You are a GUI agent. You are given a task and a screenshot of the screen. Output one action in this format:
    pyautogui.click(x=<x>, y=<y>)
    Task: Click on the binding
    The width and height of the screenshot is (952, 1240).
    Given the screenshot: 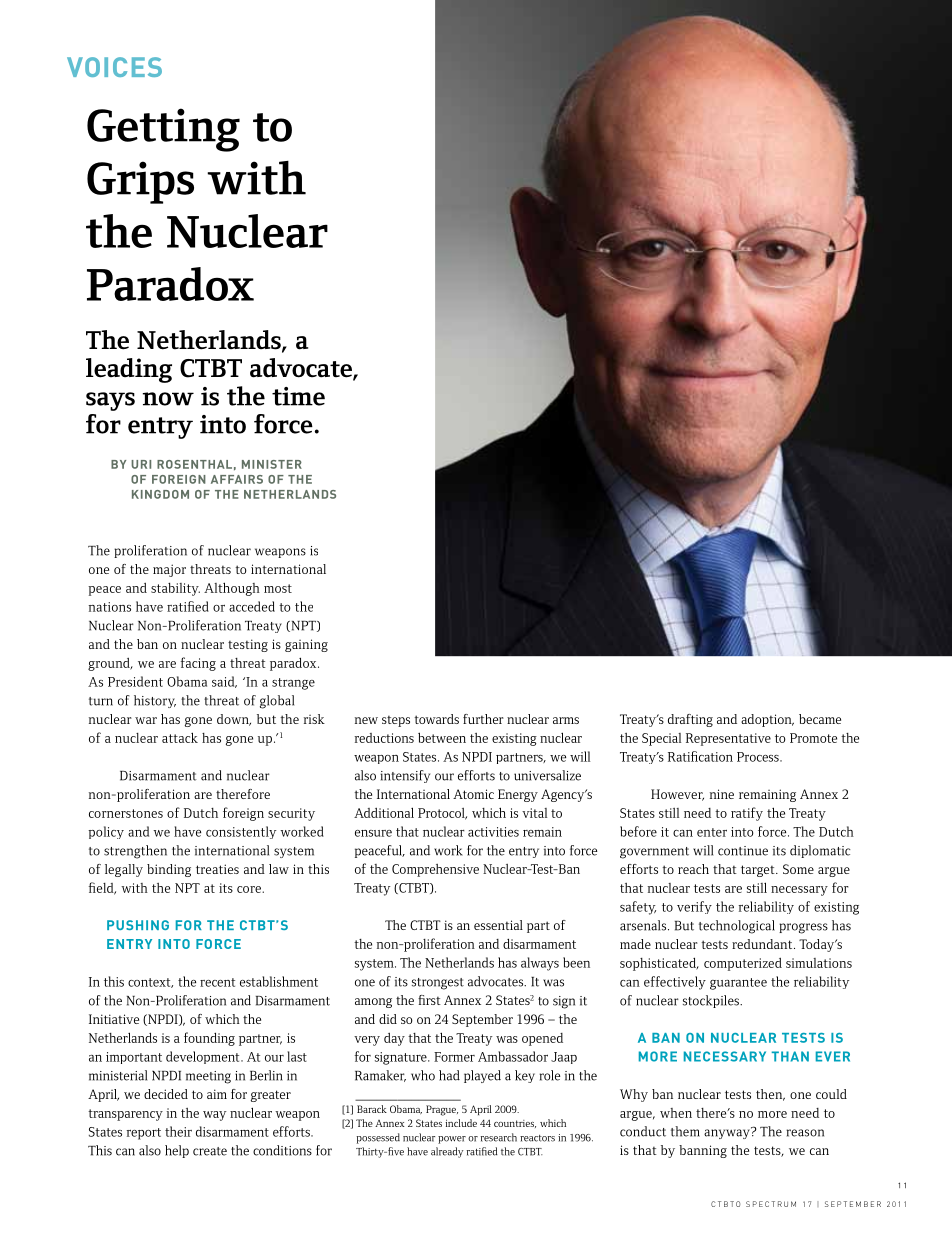 What is the action you would take?
    pyautogui.click(x=169, y=870)
